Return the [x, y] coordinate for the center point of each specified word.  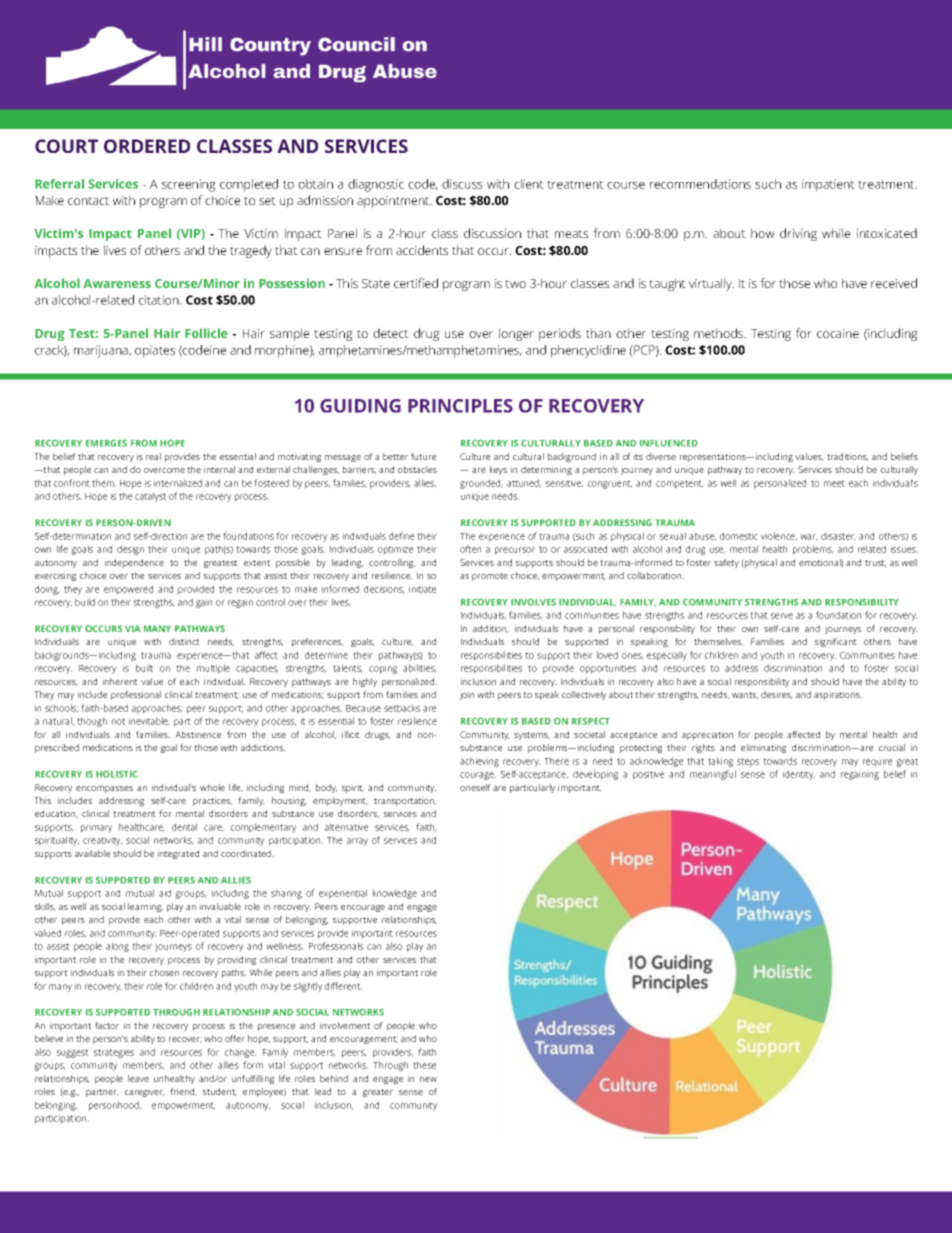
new [428, 1079]
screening [189, 185]
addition [491, 629]
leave [138, 1078]
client [529, 184]
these [424, 1065]
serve [782, 616]
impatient [828, 185]
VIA [132, 628]
